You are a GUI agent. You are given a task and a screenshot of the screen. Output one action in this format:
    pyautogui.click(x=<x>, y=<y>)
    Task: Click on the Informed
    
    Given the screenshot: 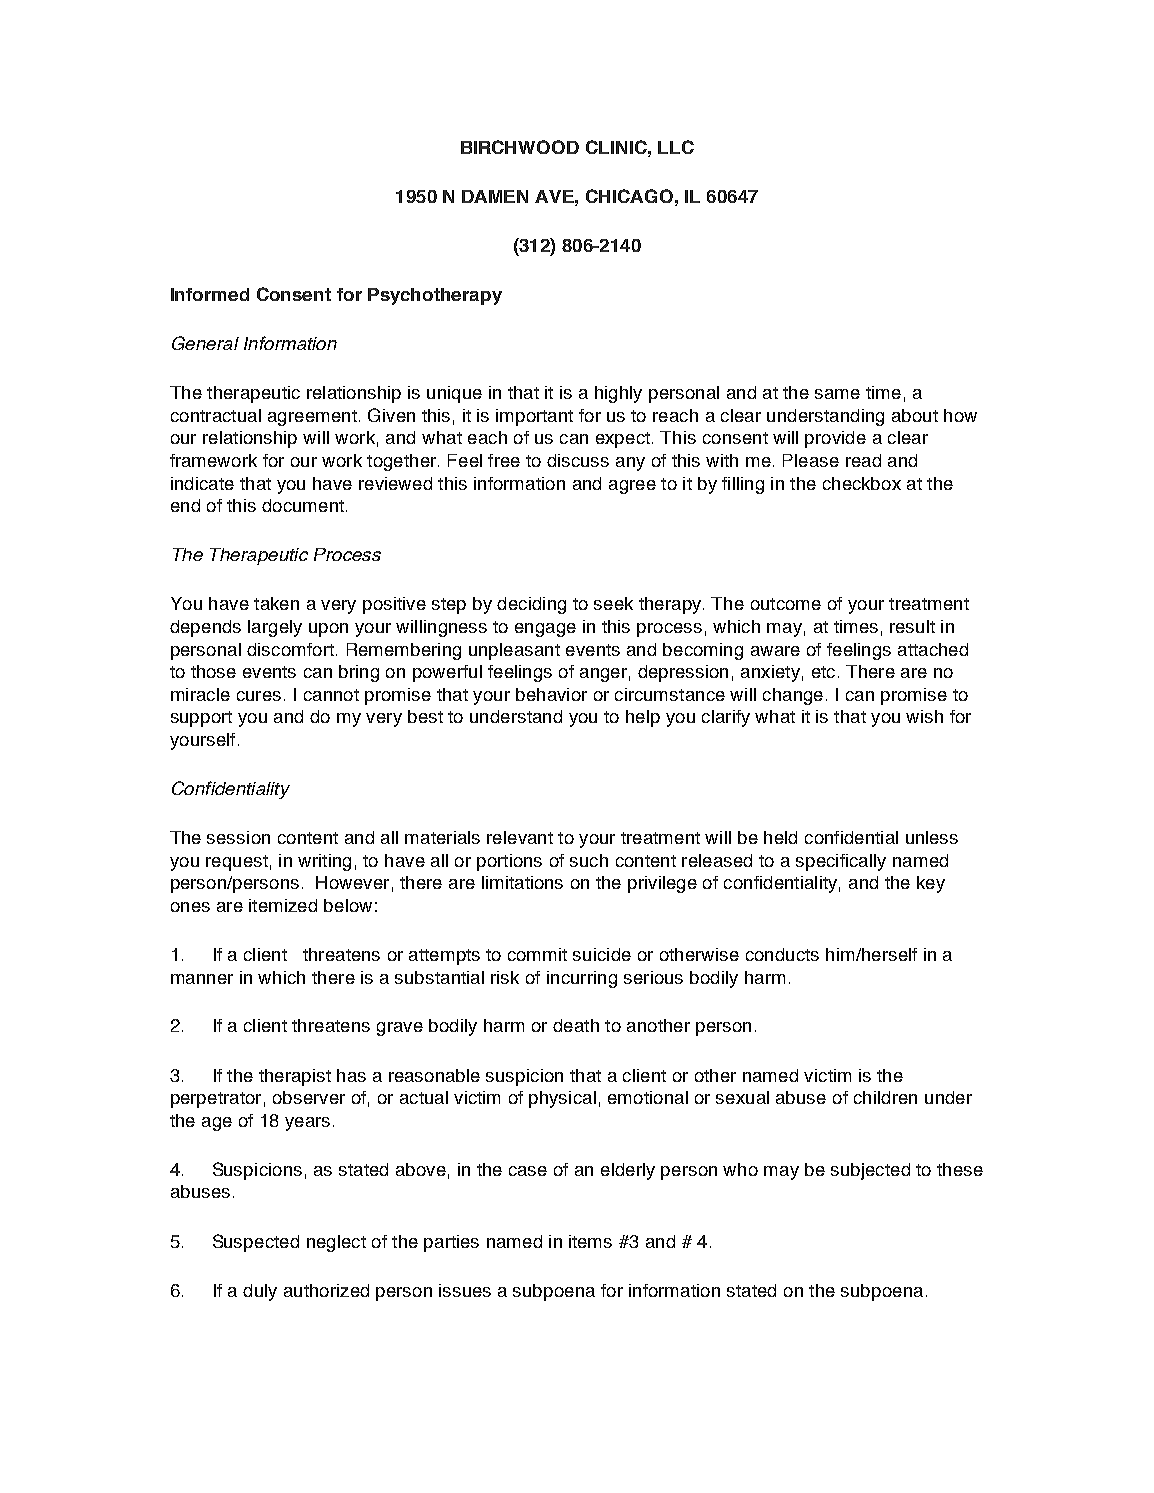 What is the action you would take?
    pyautogui.click(x=210, y=294)
